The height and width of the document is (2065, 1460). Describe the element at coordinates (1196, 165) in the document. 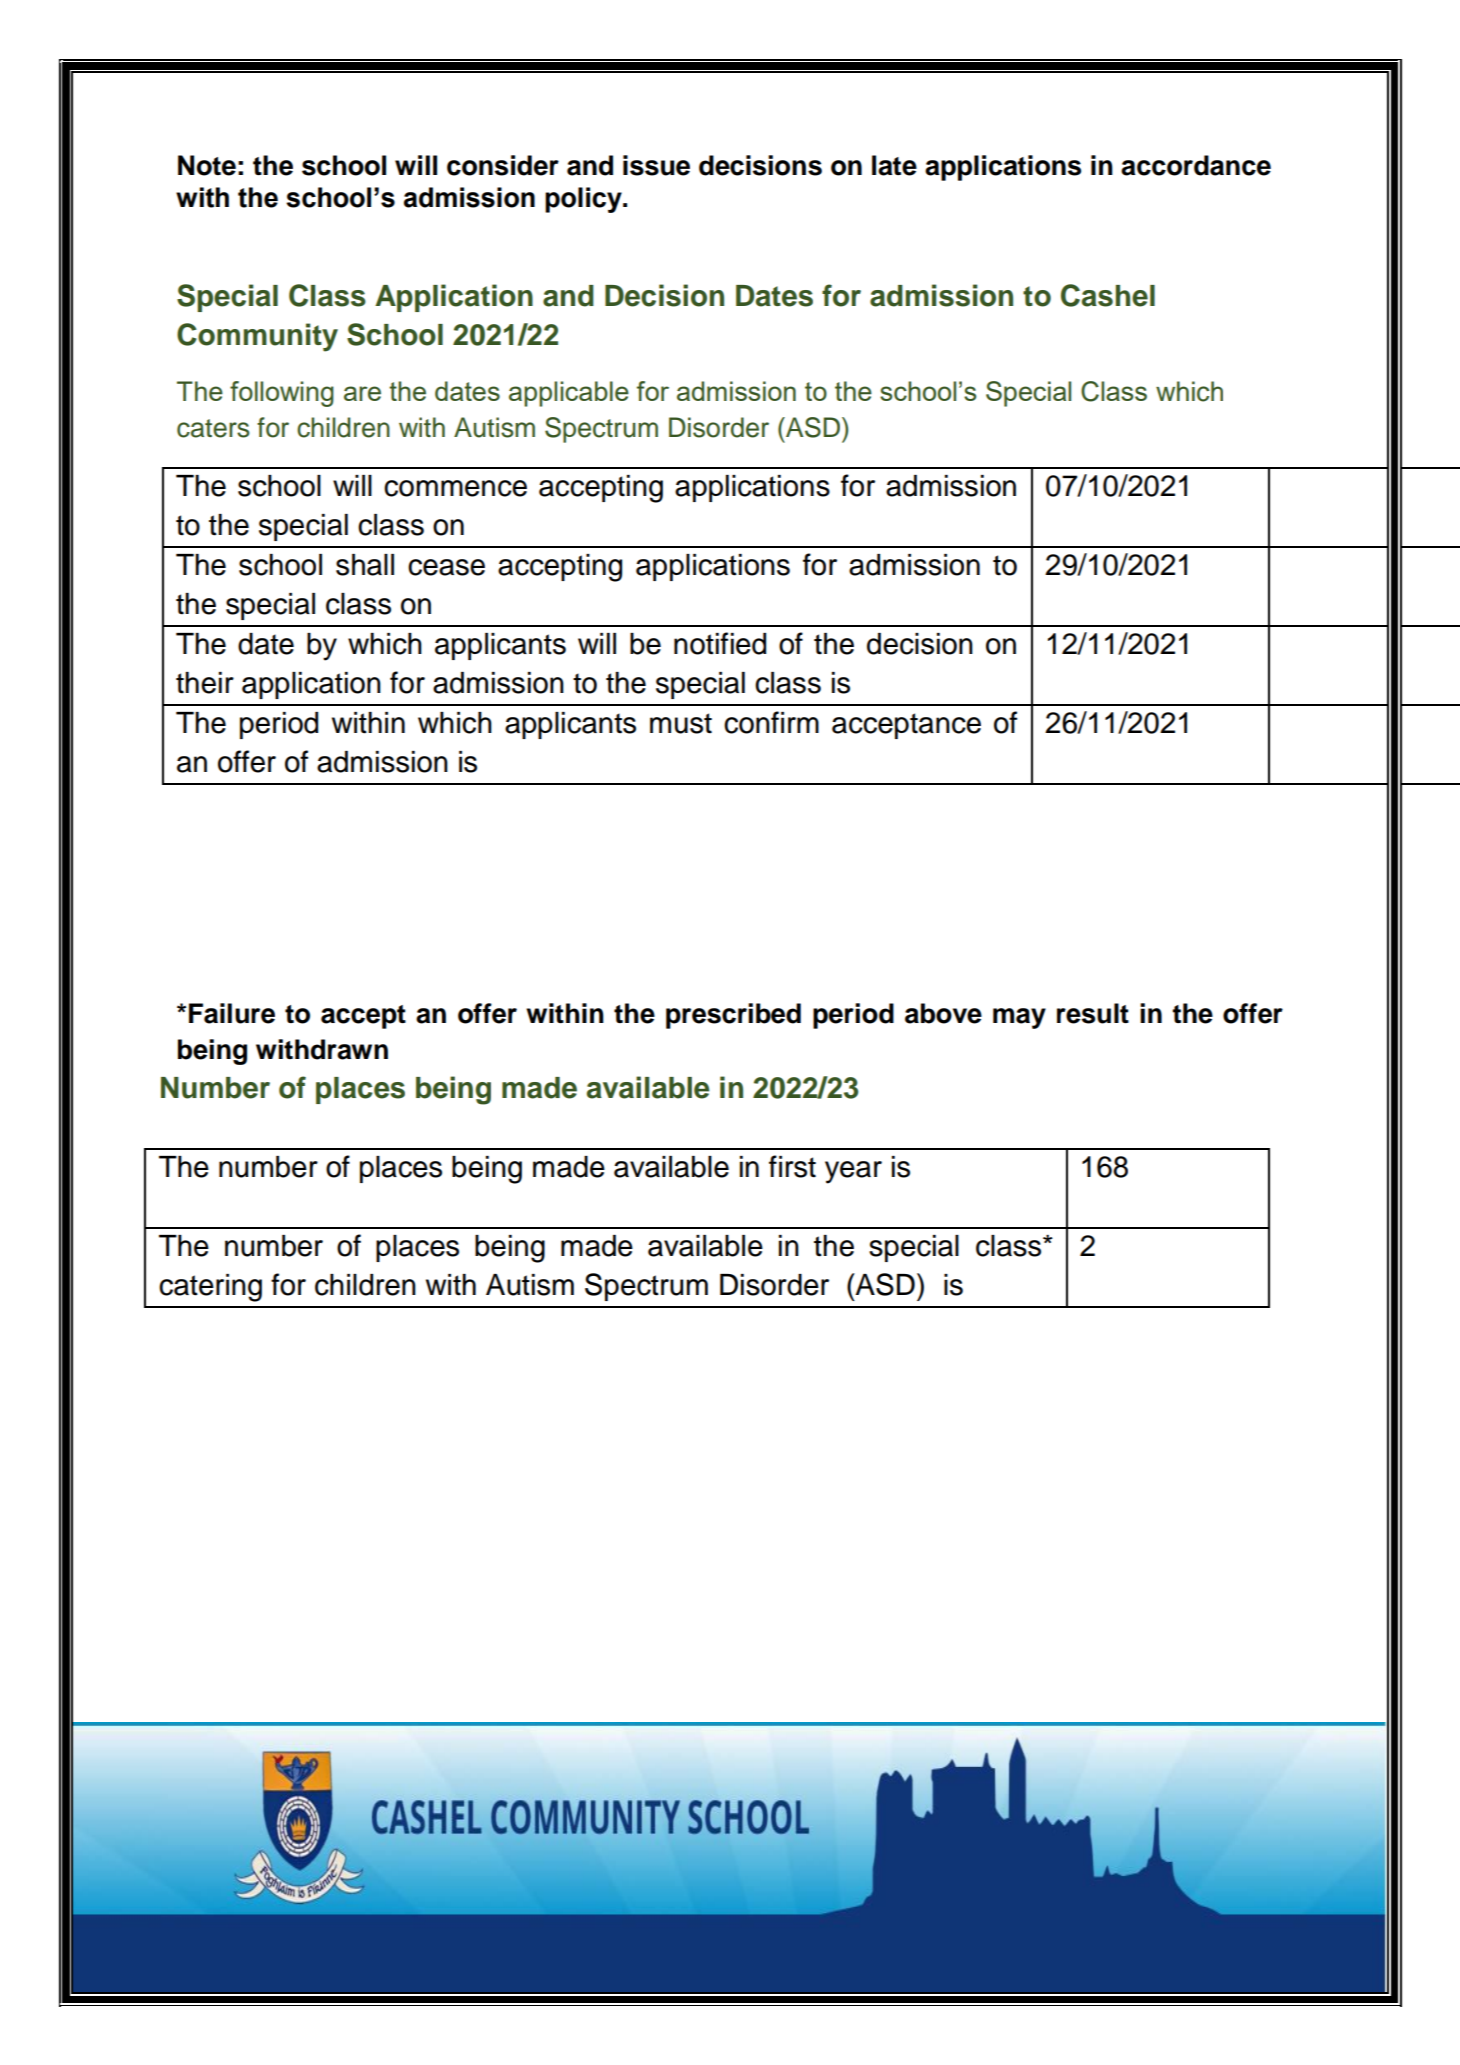

I see `accordance` at that location.
